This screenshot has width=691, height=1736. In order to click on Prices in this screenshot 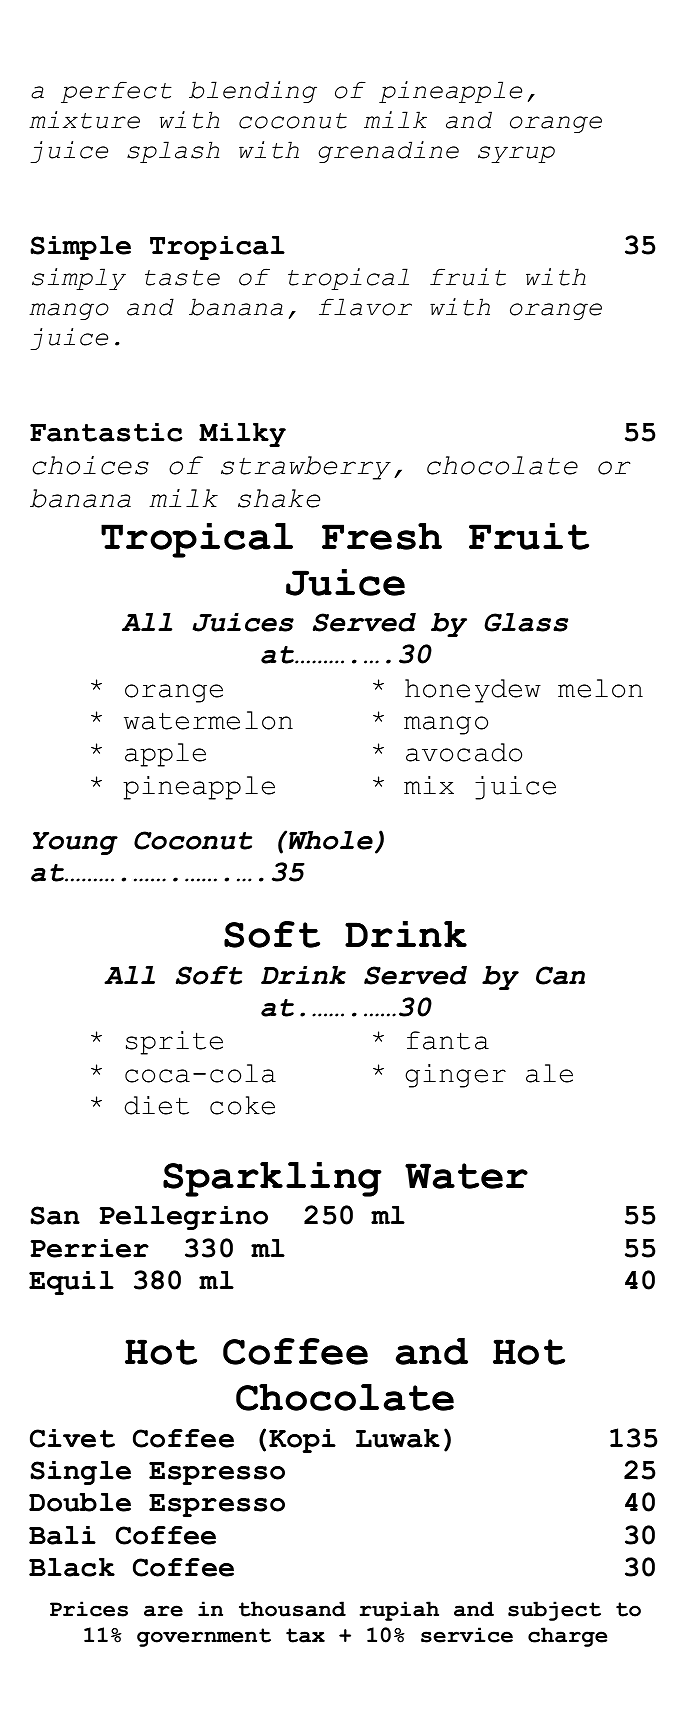, I will do `click(89, 1609)`.
